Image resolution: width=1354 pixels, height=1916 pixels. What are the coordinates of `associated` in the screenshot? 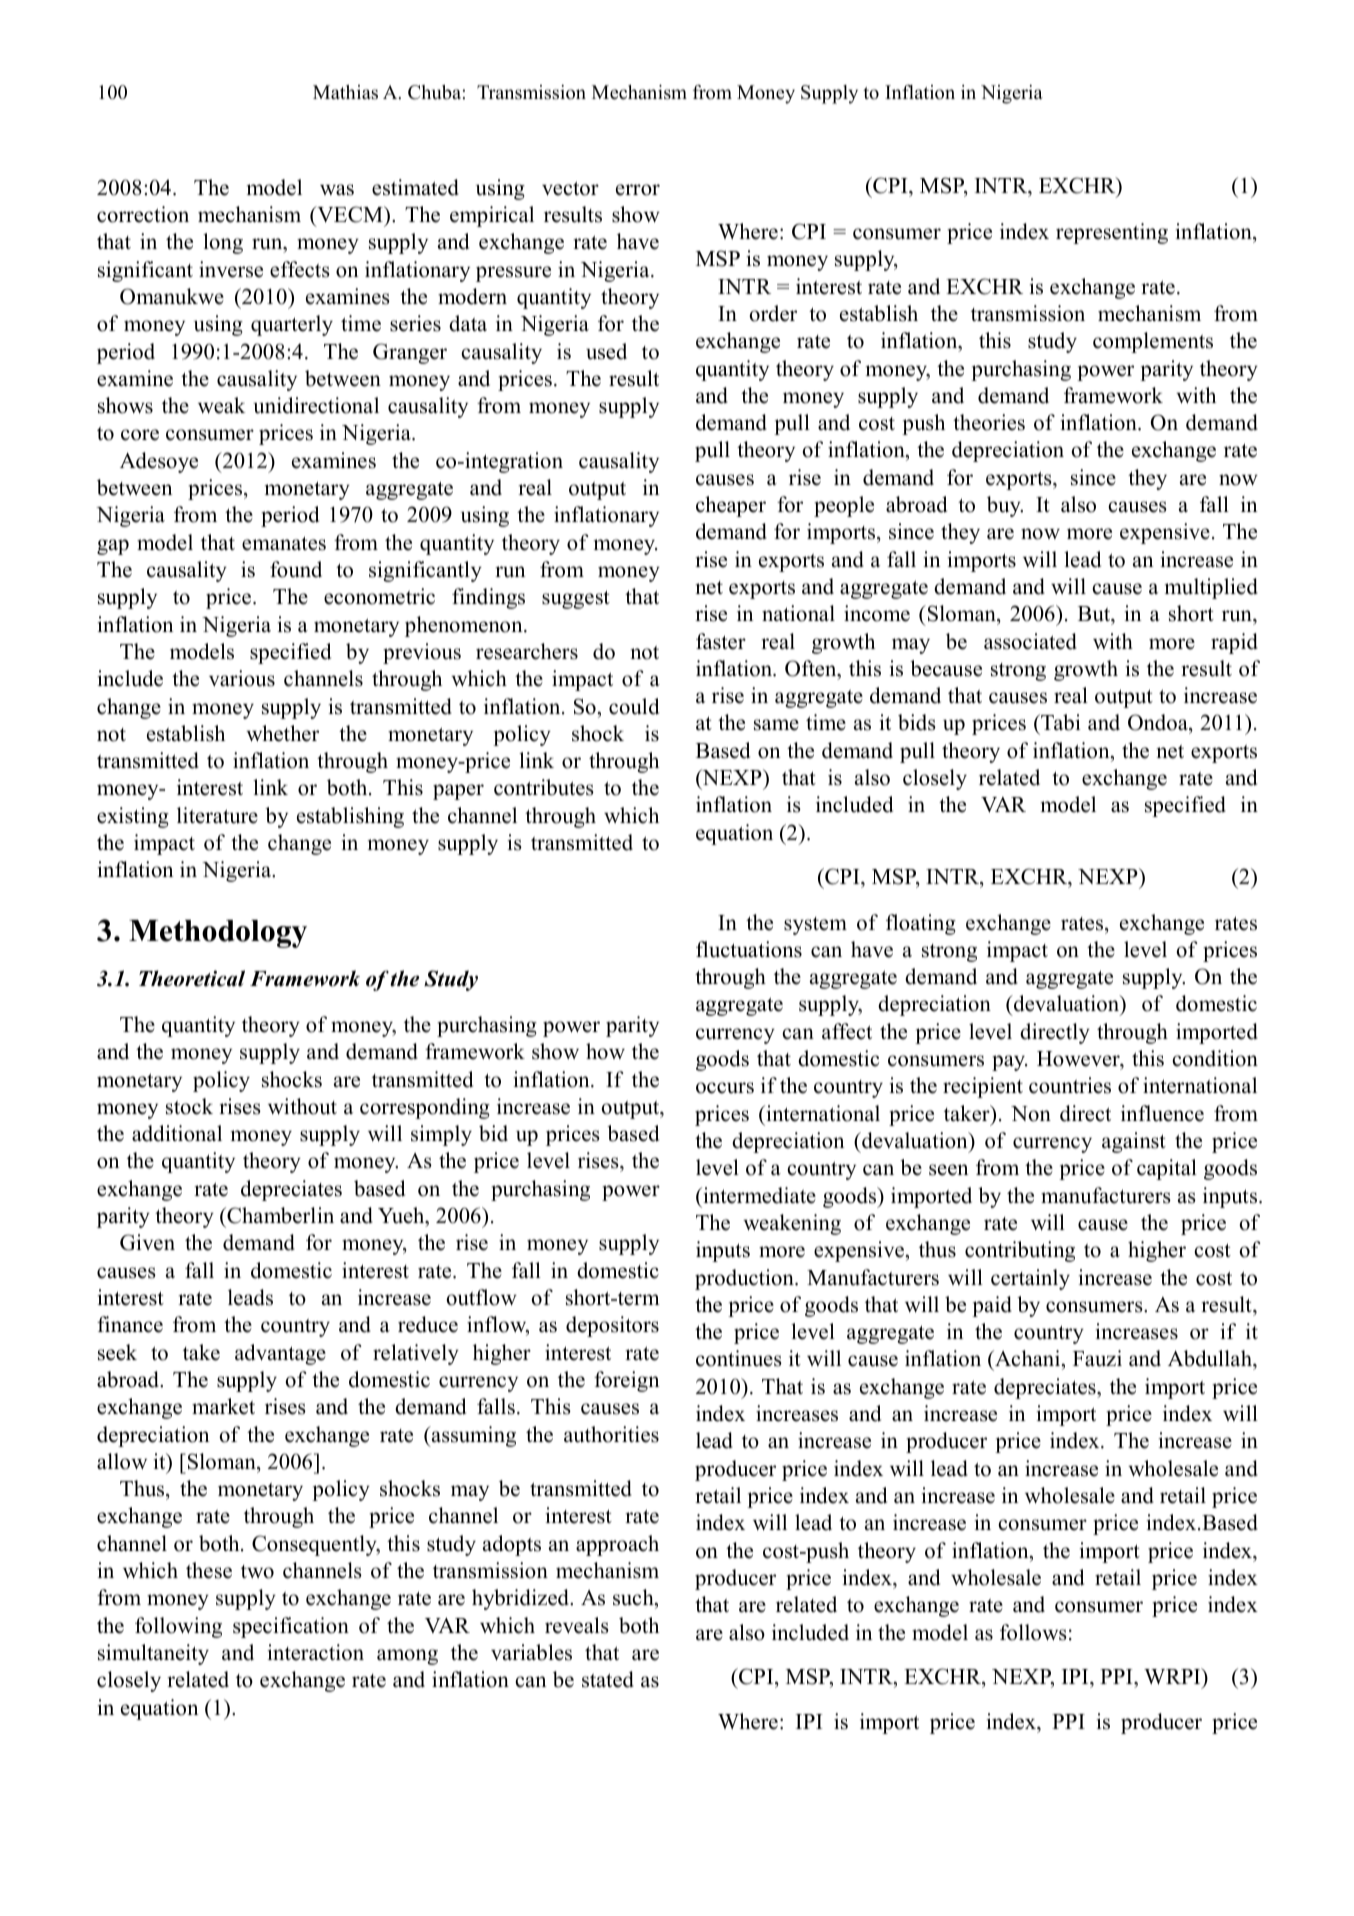 It's located at (1030, 641).
